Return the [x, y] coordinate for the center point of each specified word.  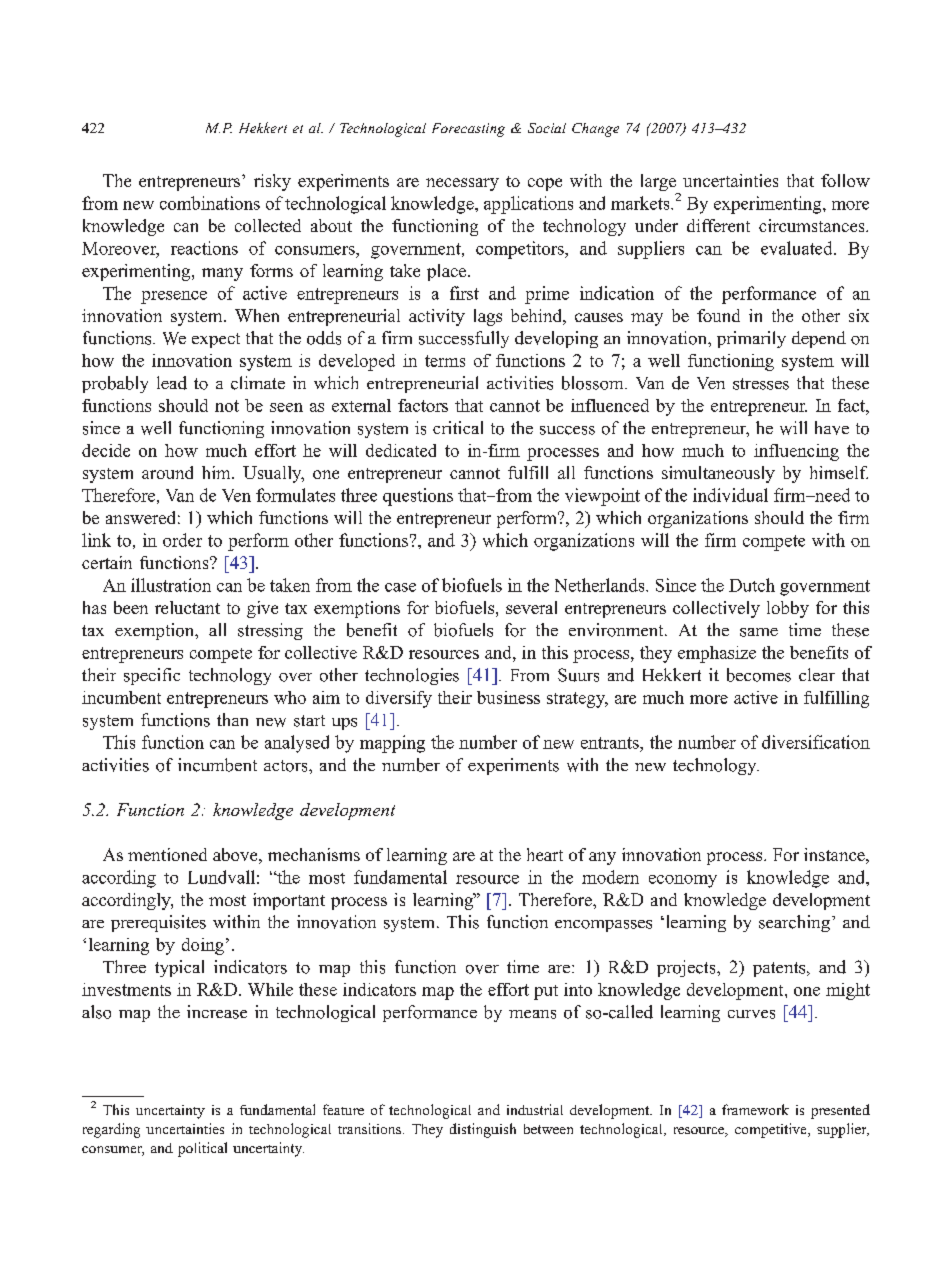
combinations [210, 203]
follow [845, 180]
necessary [462, 184]
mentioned [167, 854]
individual [730, 495]
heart [545, 854]
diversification [816, 742]
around [167, 472]
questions [418, 497]
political [202, 1149]
